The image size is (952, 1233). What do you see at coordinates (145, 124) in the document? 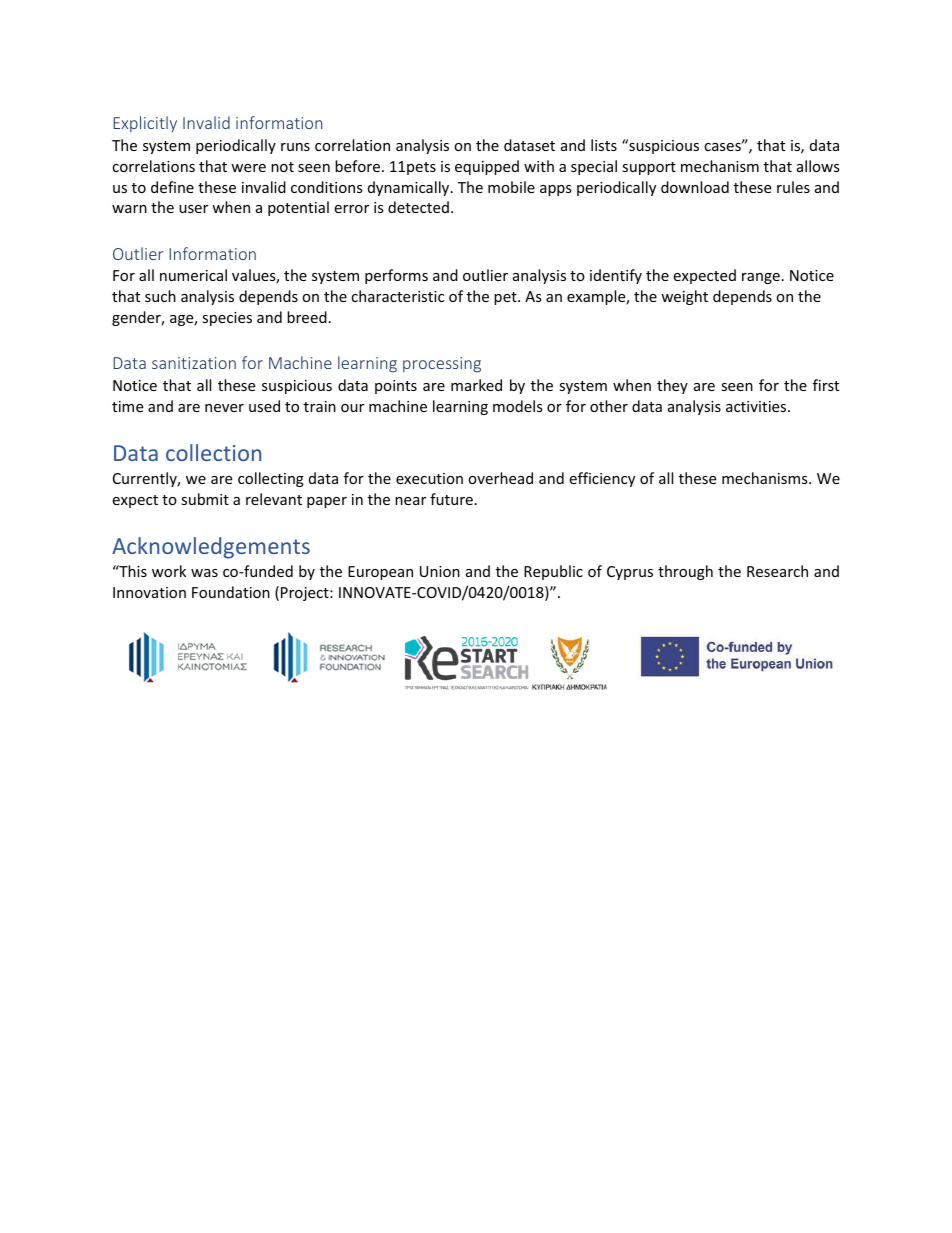
I see `Explicitly` at bounding box center [145, 124].
